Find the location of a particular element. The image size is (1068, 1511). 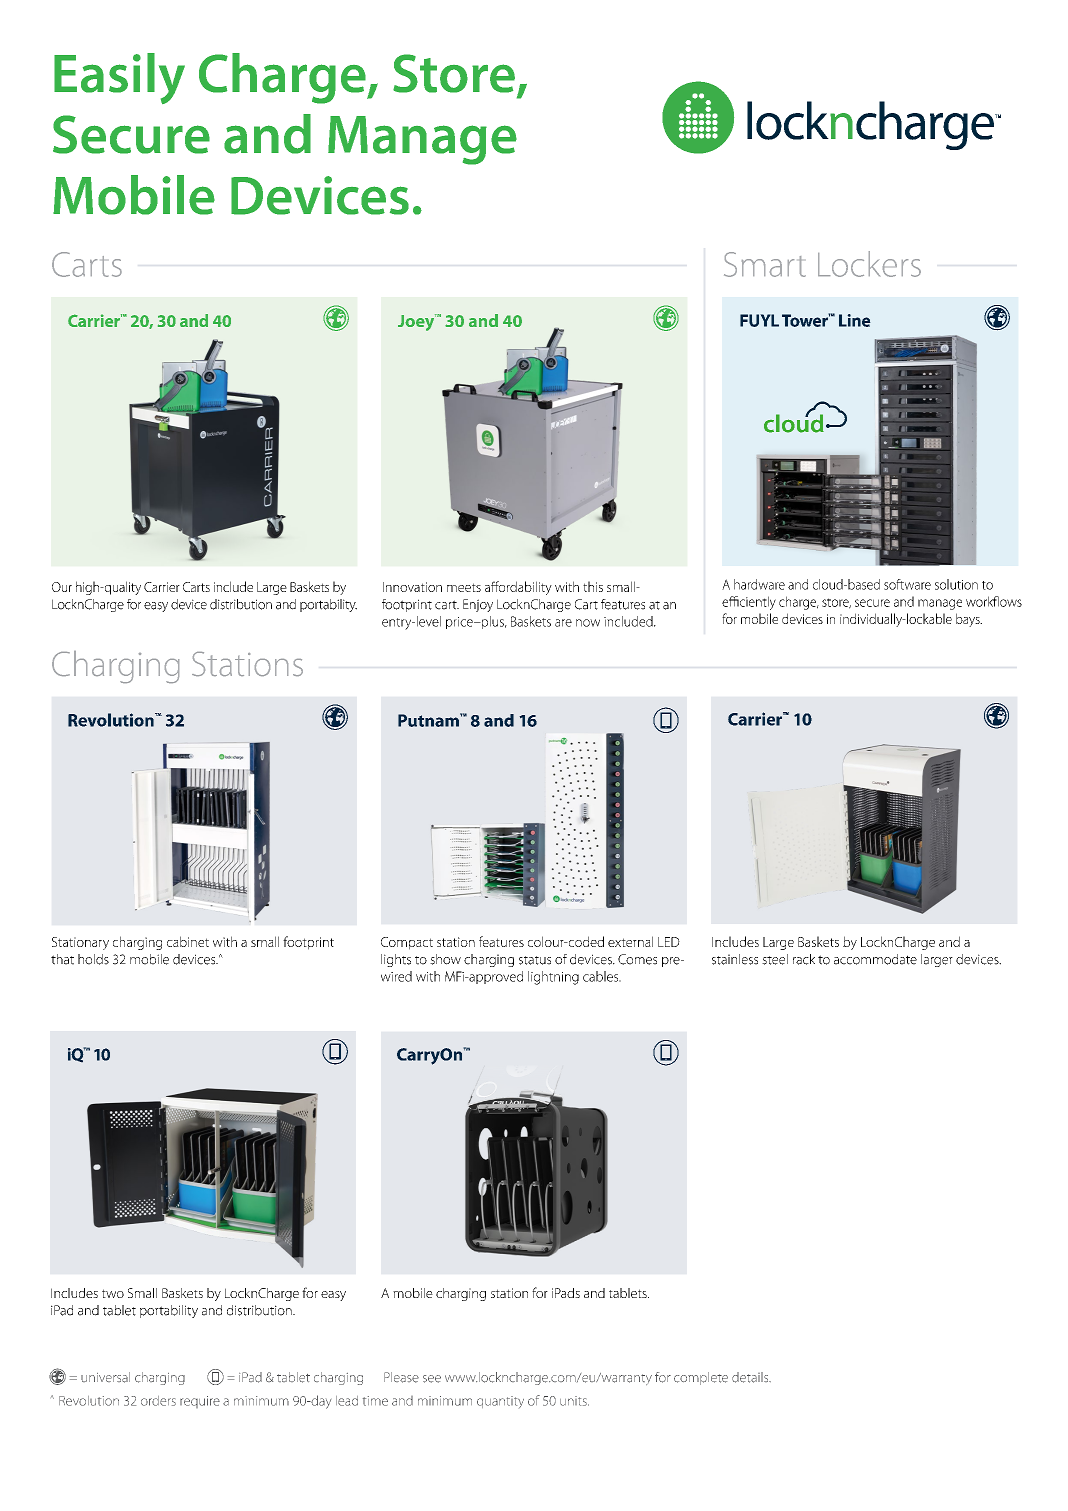

Innovation is located at coordinates (412, 587).
